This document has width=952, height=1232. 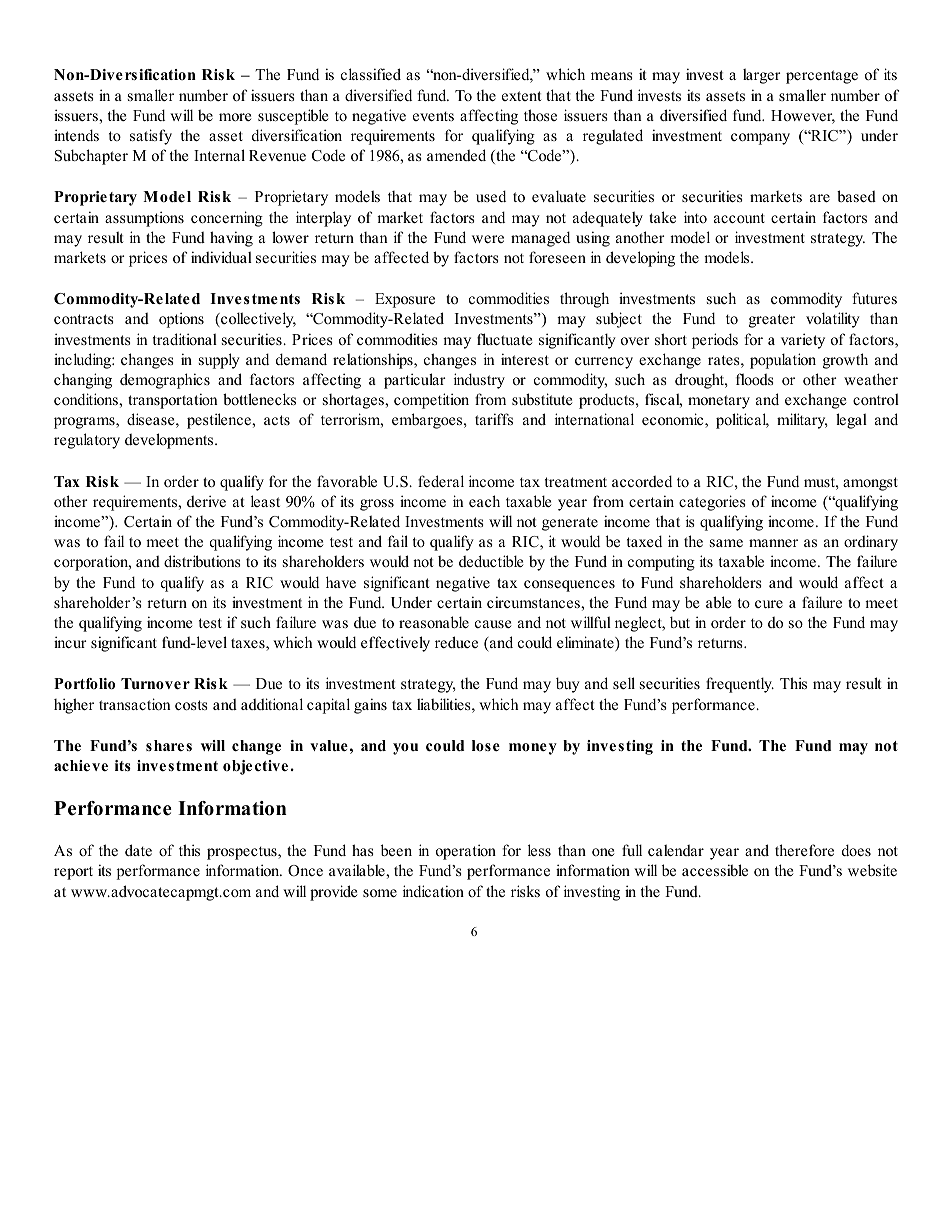 What do you see at coordinates (804, 850) in the document?
I see `therefore` at bounding box center [804, 850].
